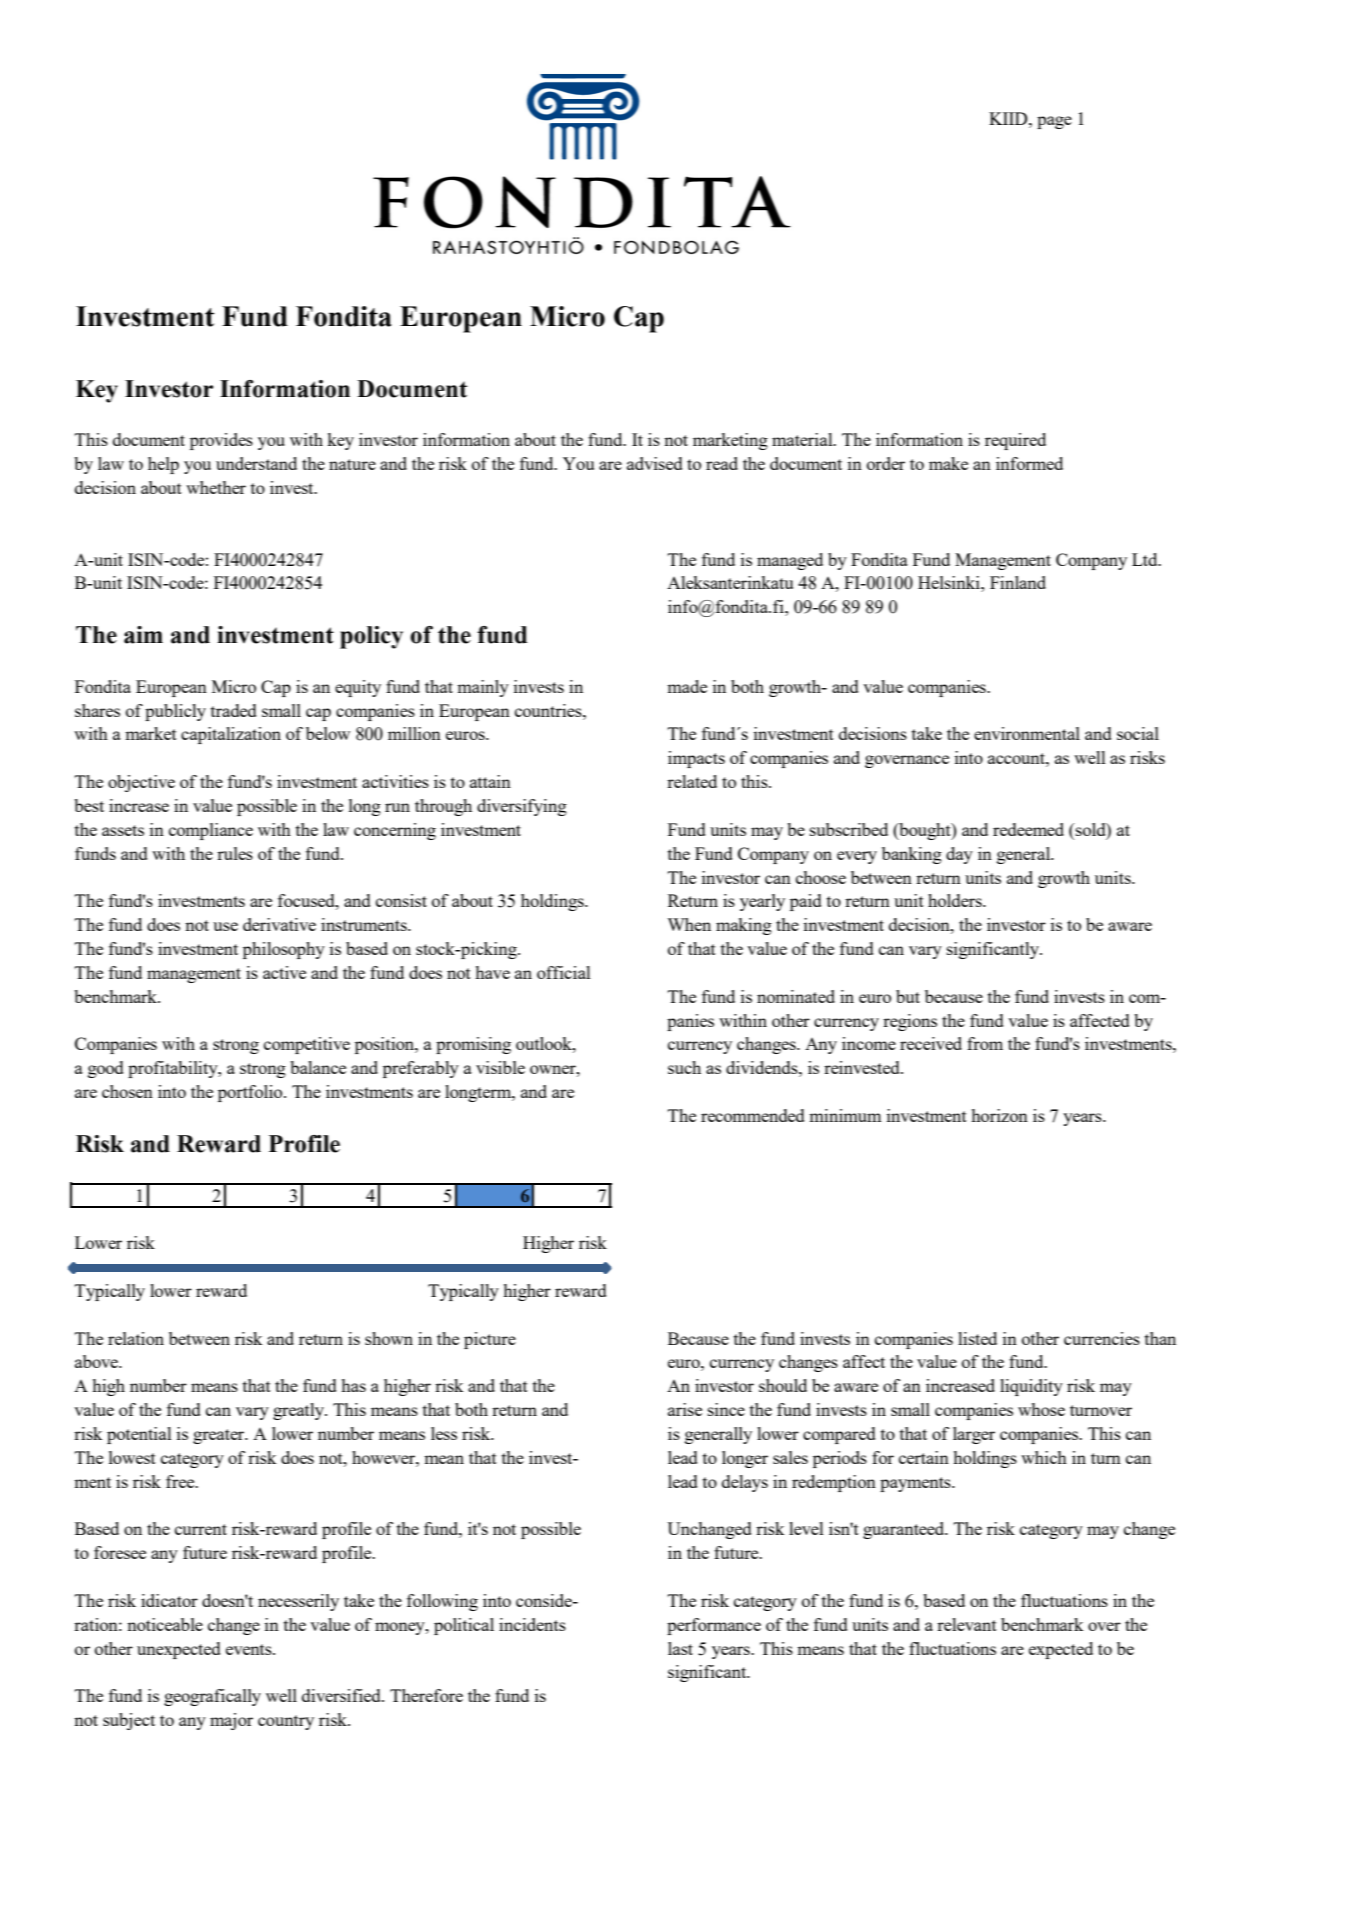 The width and height of the document is (1360, 1923). I want to click on provides, so click(221, 441).
